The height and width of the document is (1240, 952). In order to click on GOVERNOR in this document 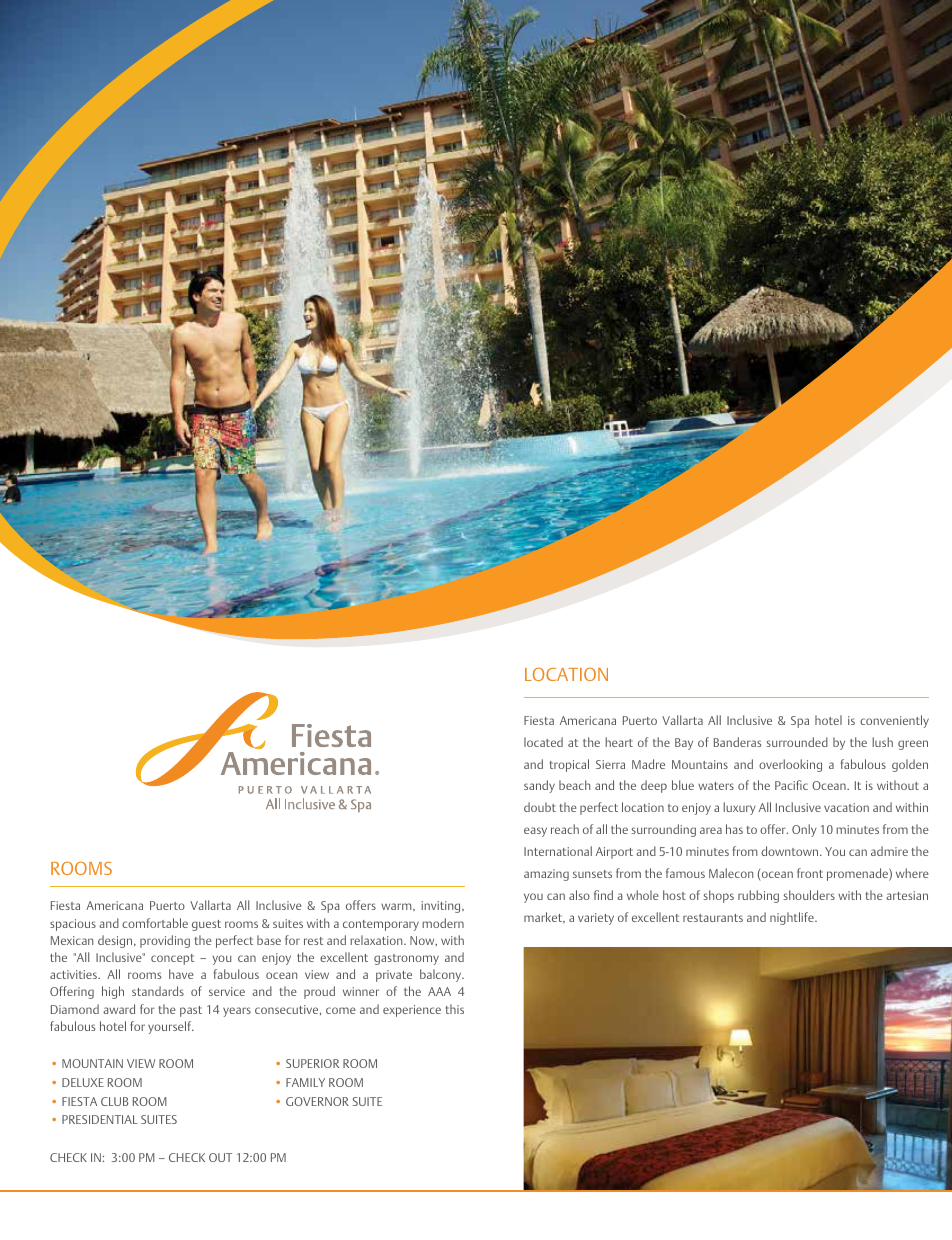, I will do `click(317, 1101)`.
